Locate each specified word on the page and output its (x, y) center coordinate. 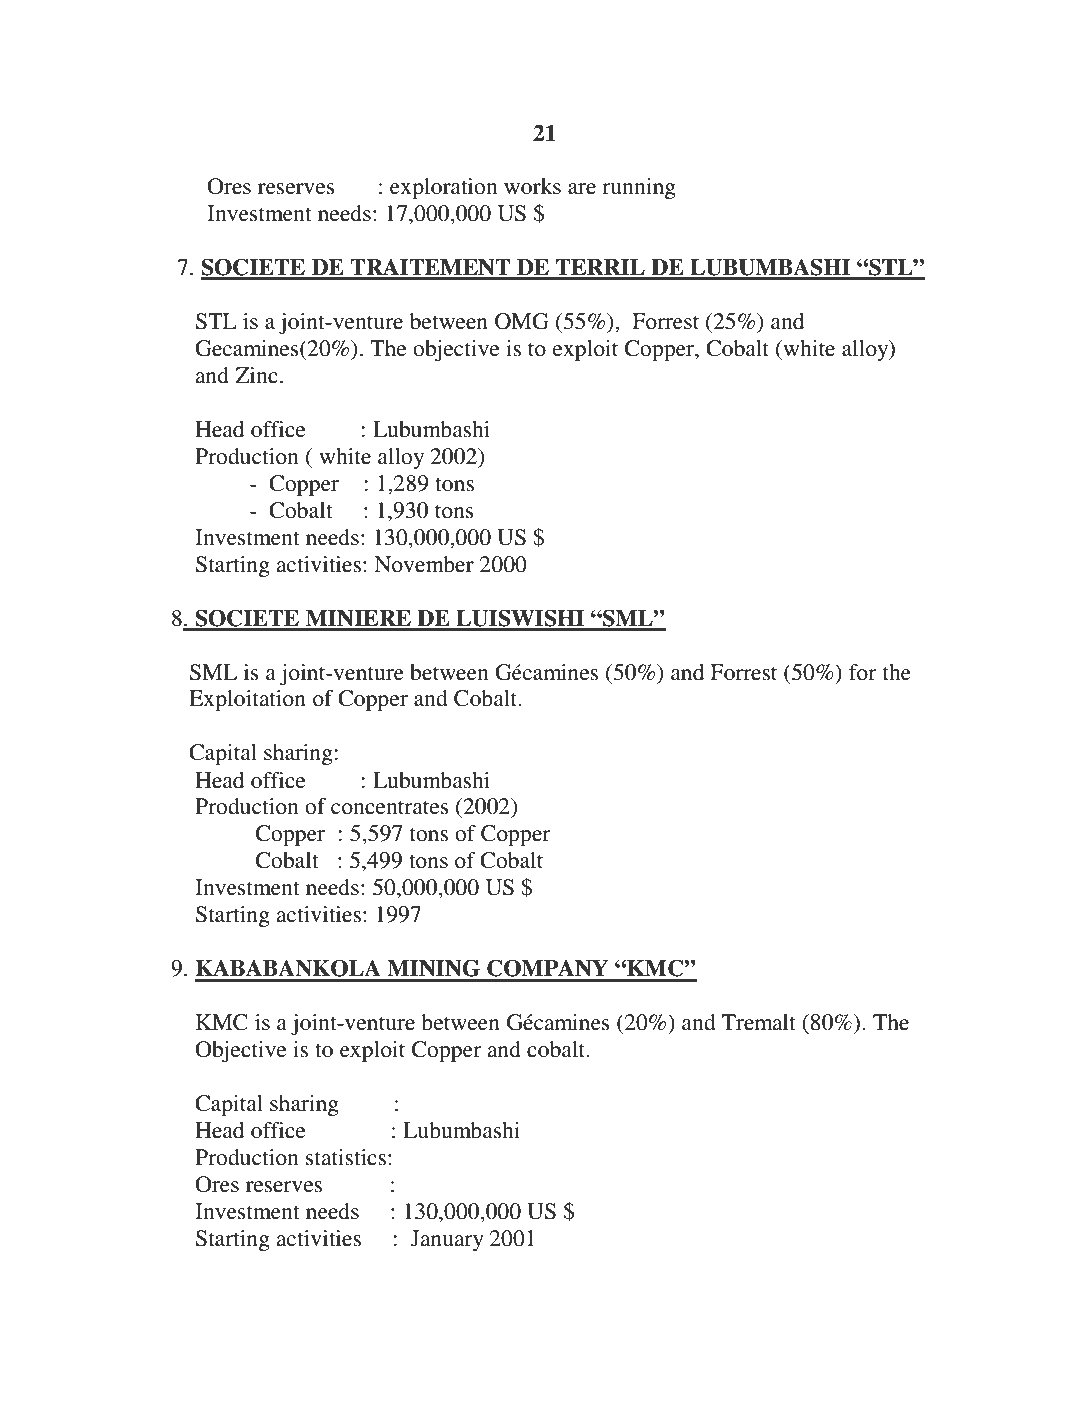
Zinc (256, 375)
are (582, 189)
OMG (522, 321)
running (639, 188)
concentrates (390, 808)
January (447, 1240)
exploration (443, 188)
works (532, 186)
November (424, 564)
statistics (346, 1157)
